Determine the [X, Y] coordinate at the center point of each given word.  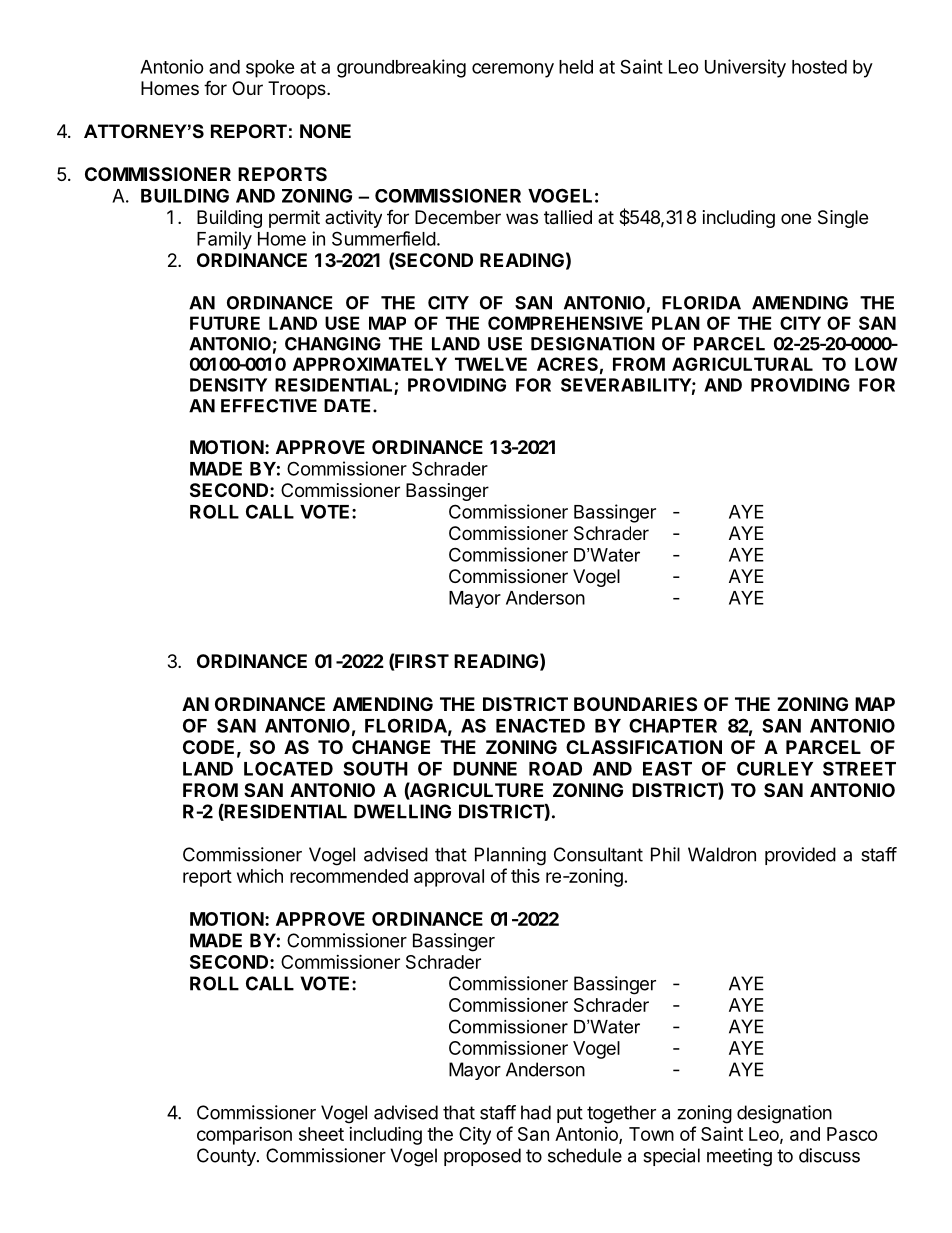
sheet [321, 1134]
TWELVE [491, 364]
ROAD [555, 768]
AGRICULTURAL [742, 364]
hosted [819, 67]
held [576, 67]
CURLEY [775, 768]
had [536, 1112]
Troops [298, 90]
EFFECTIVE [269, 406]
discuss [829, 1155]
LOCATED [288, 768]
